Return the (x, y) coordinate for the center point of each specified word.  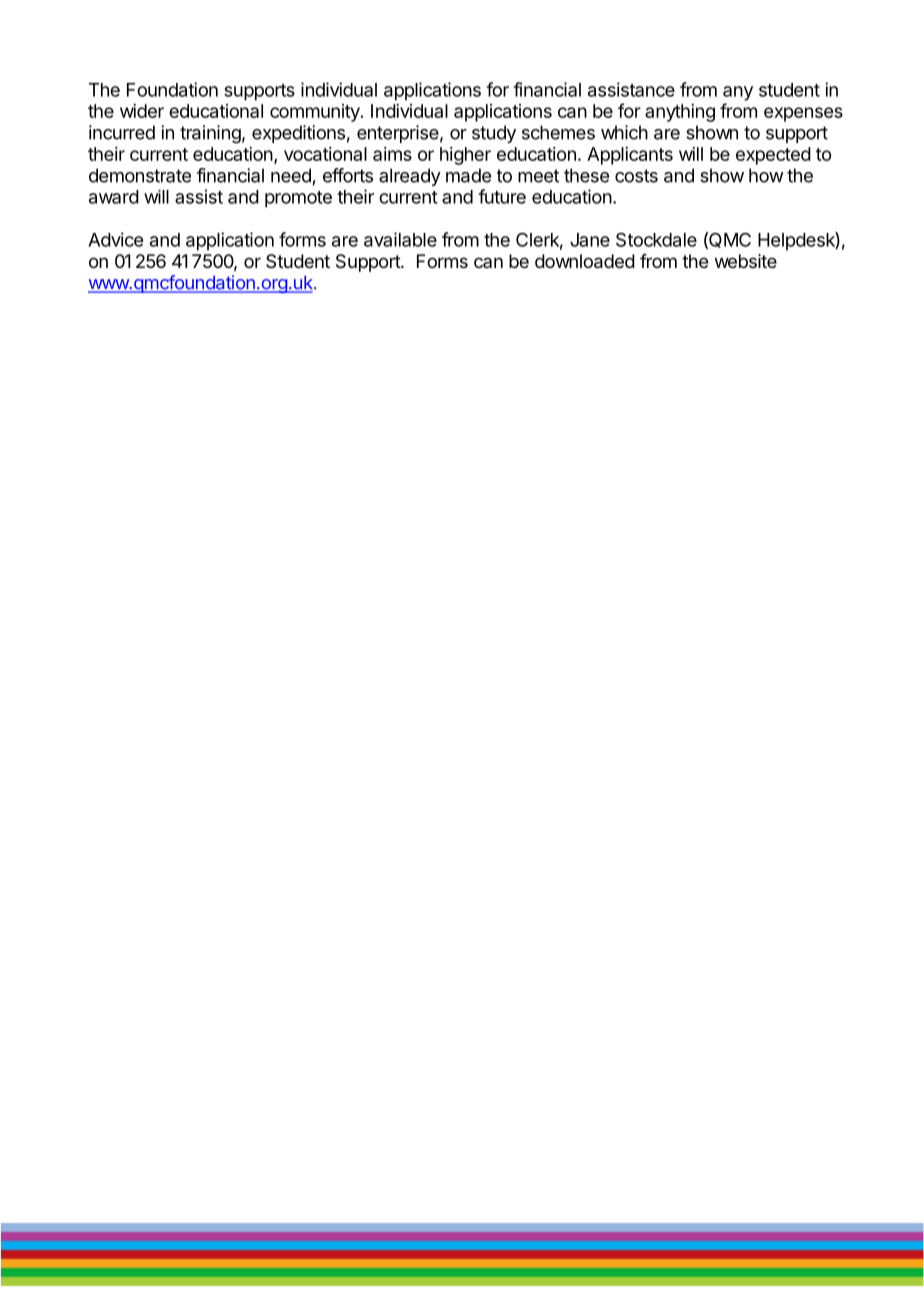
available (400, 239)
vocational (325, 154)
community (316, 113)
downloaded (585, 261)
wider (142, 111)
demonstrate (140, 175)
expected (773, 156)
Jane (590, 240)
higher (465, 156)
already (410, 177)
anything (680, 113)
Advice (115, 239)
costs (636, 176)
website (746, 261)
